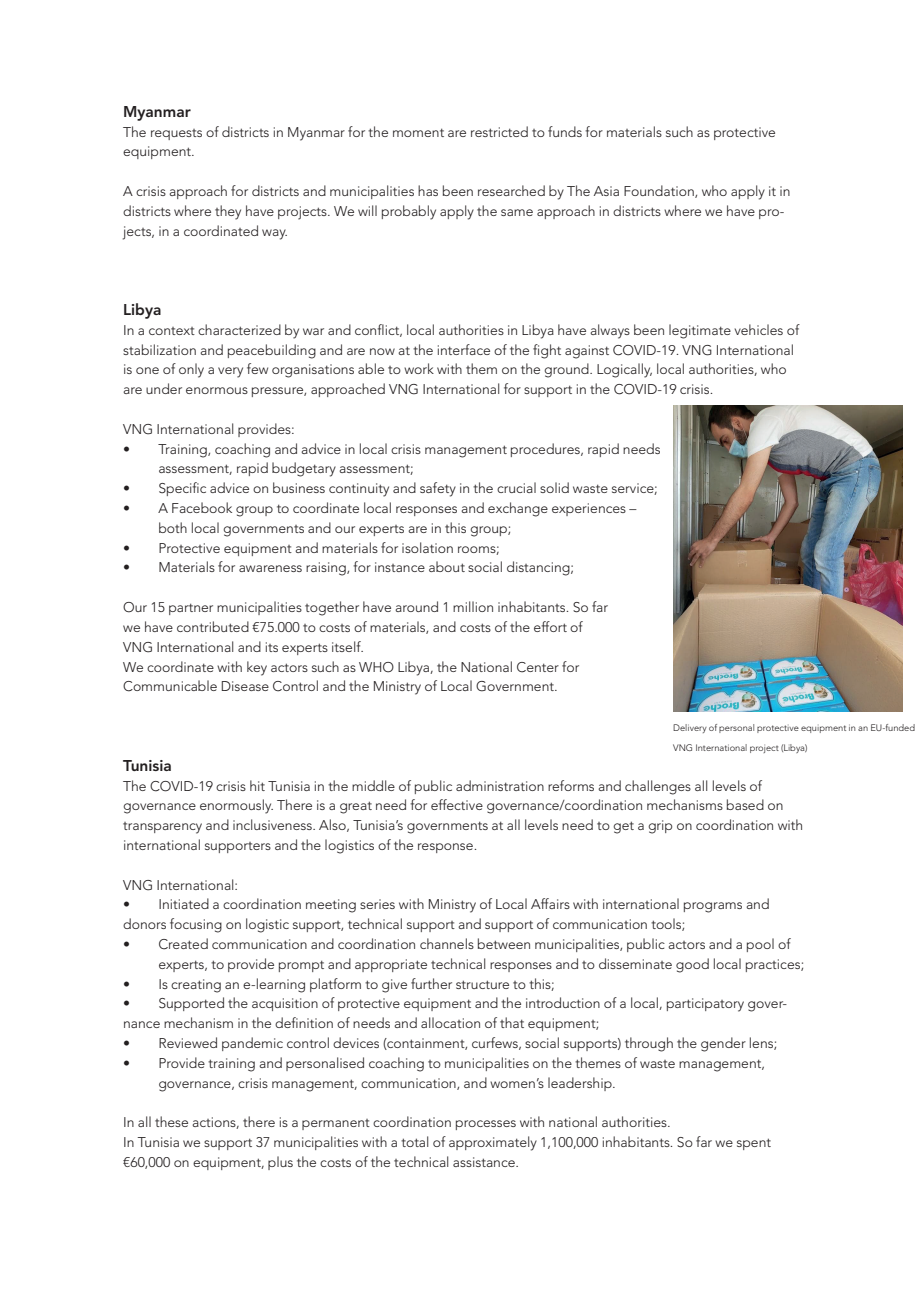 The width and height of the document is (924, 1308). Describe the element at coordinates (754, 1144) in the document. I see `spent` at that location.
